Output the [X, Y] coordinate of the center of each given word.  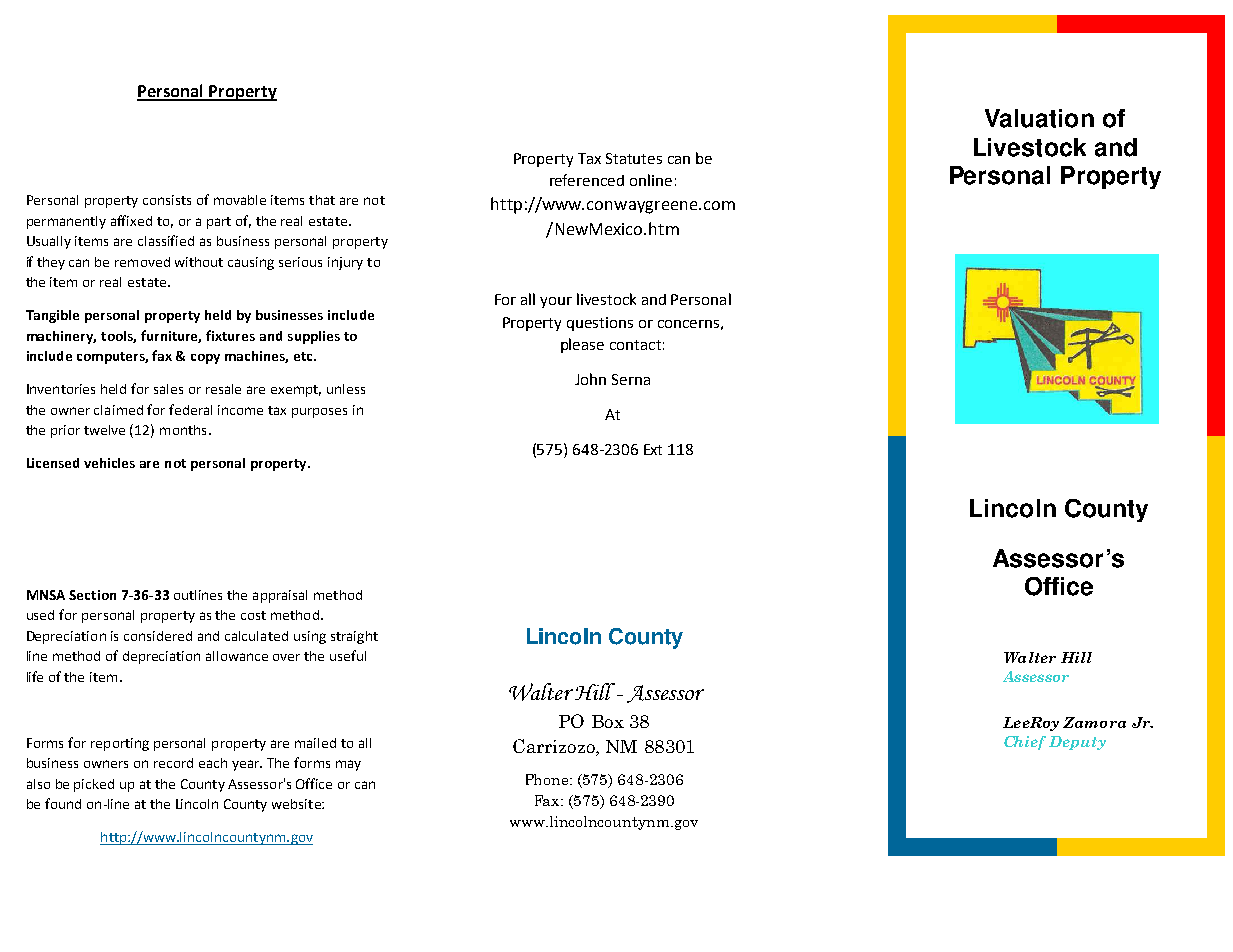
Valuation [1039, 118]
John [590, 379]
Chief [1025, 743]
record [173, 763]
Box [608, 721]
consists [167, 200]
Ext [653, 449]
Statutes [634, 158]
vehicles [109, 463]
